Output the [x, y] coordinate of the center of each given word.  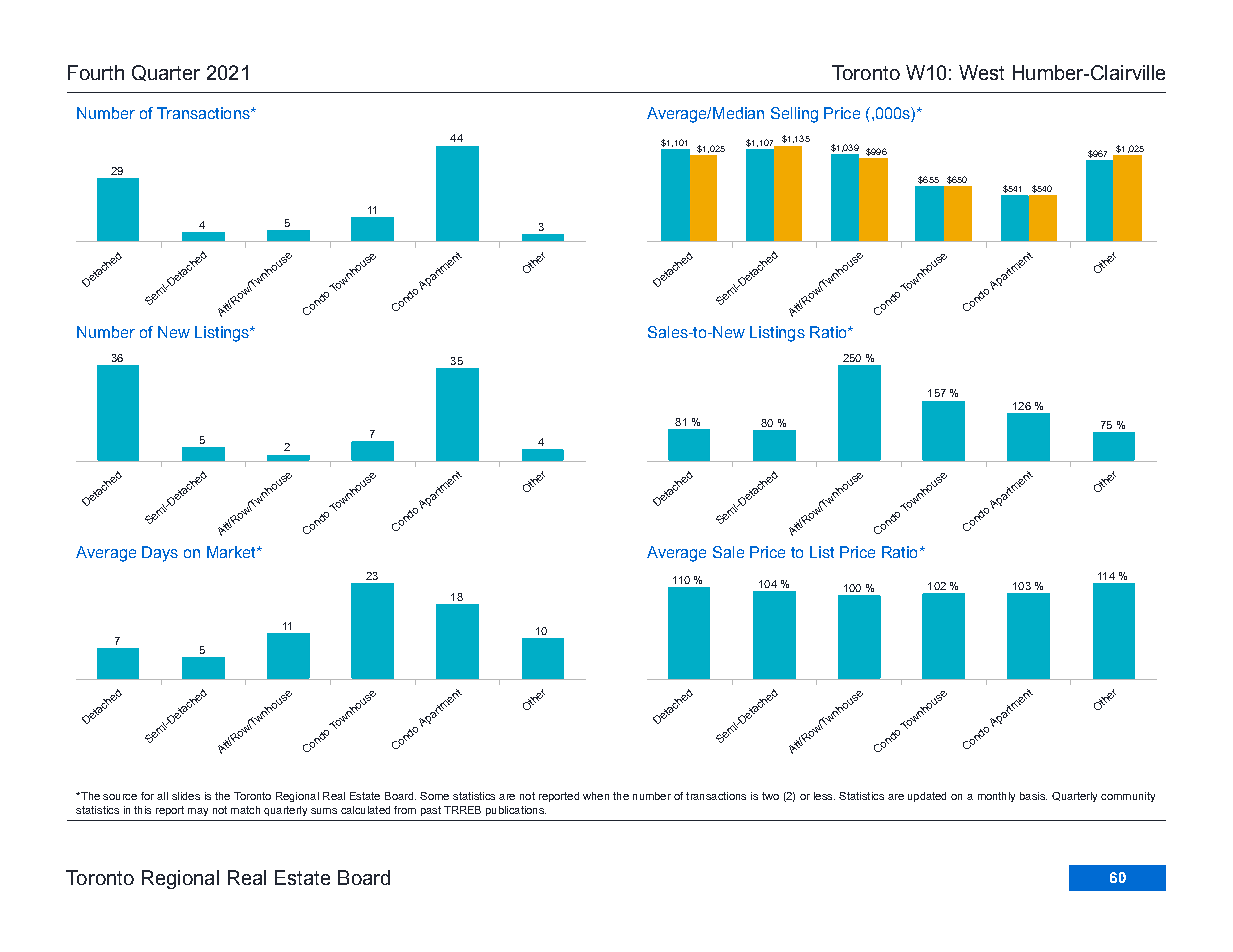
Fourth [96, 72]
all [162, 796]
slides [186, 796]
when [596, 796]
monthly [996, 797]
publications [516, 811]
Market [232, 552]
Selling [794, 115]
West [981, 72]
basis [1033, 796]
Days [160, 554]
